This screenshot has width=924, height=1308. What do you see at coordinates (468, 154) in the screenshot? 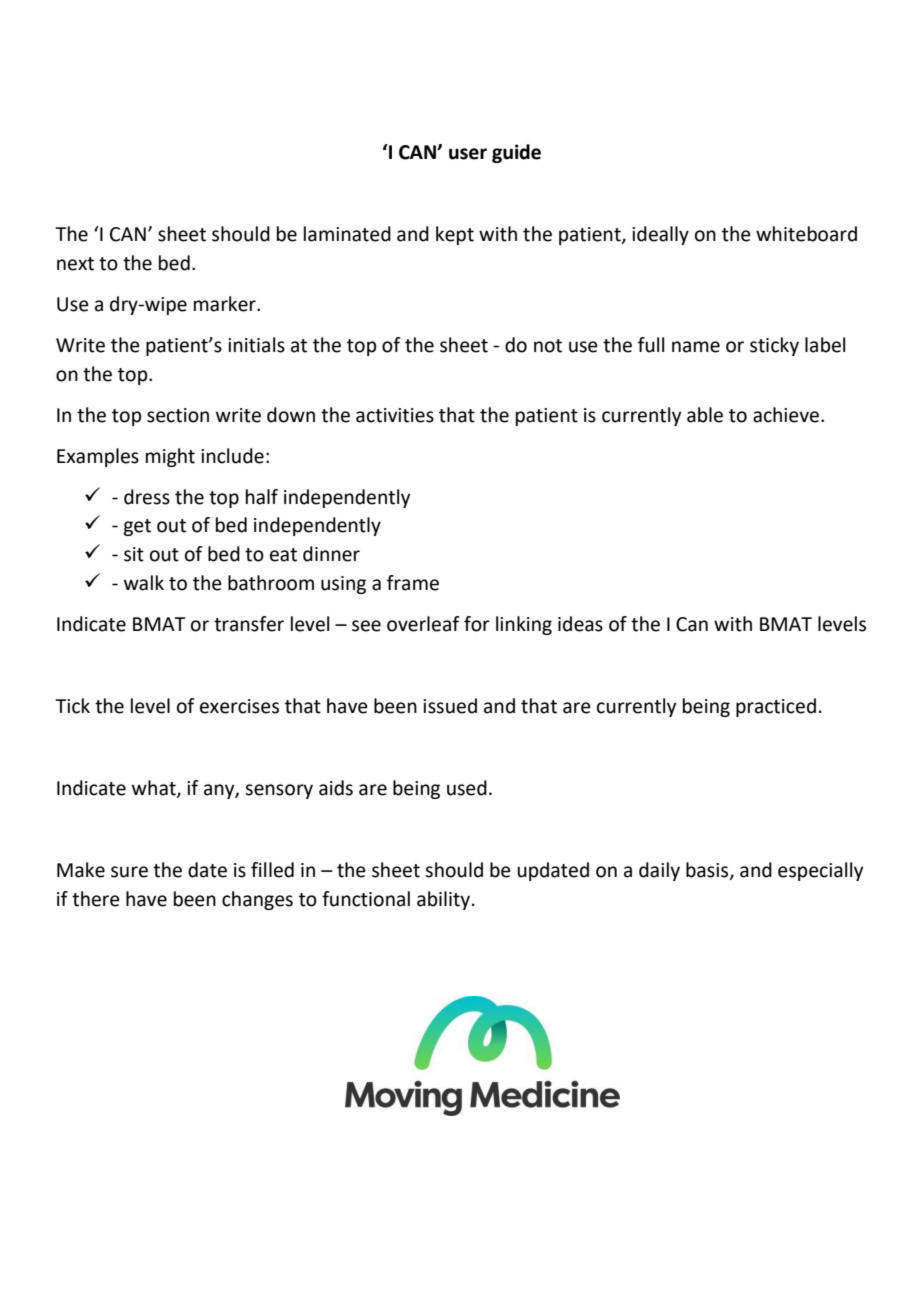
I see `user` at bounding box center [468, 154].
